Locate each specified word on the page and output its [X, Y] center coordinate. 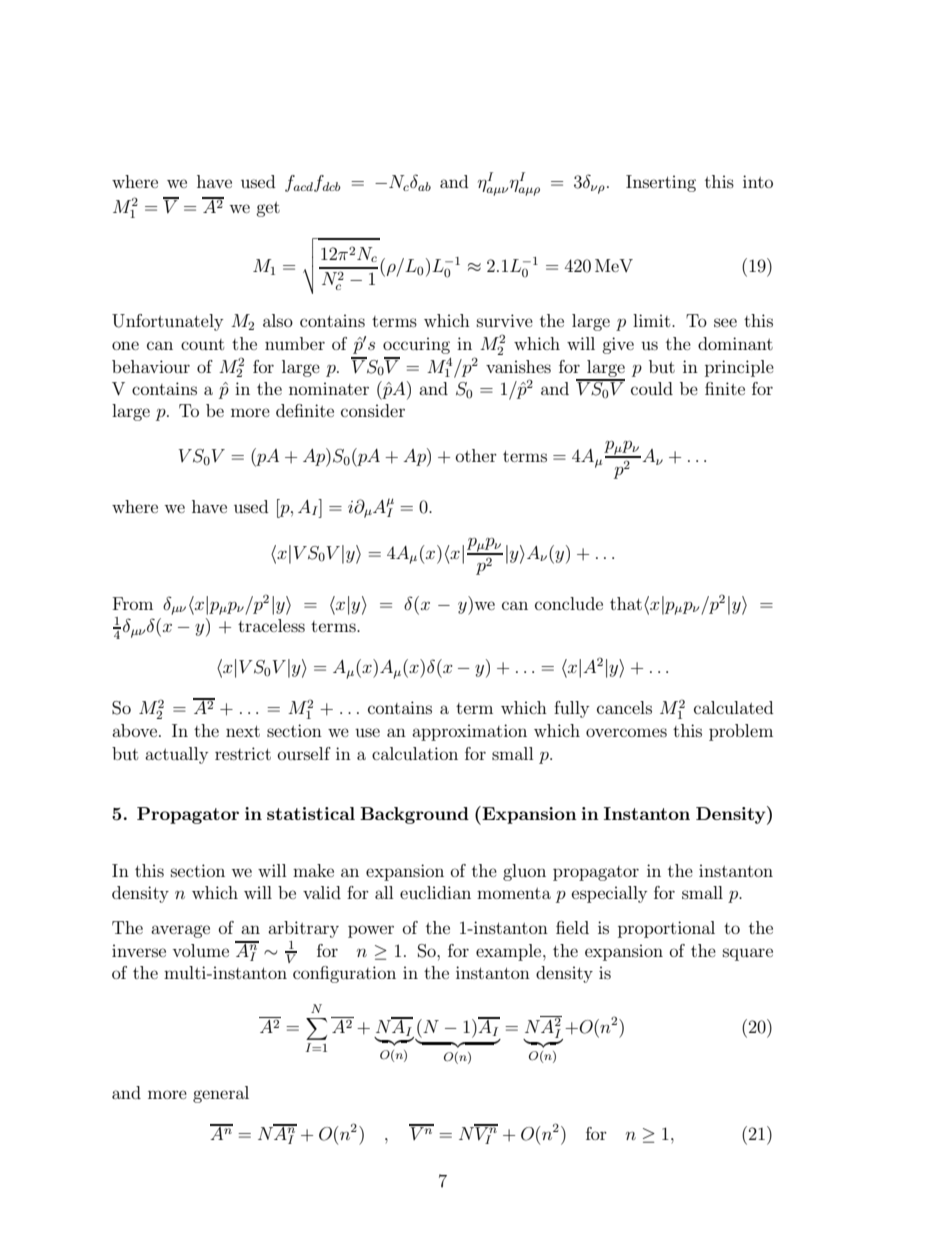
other [476, 455]
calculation [415, 753]
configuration [344, 974]
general [221, 1094]
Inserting [661, 183]
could [652, 388]
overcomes [626, 732]
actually [177, 755]
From [133, 603]
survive [505, 320]
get [268, 209]
